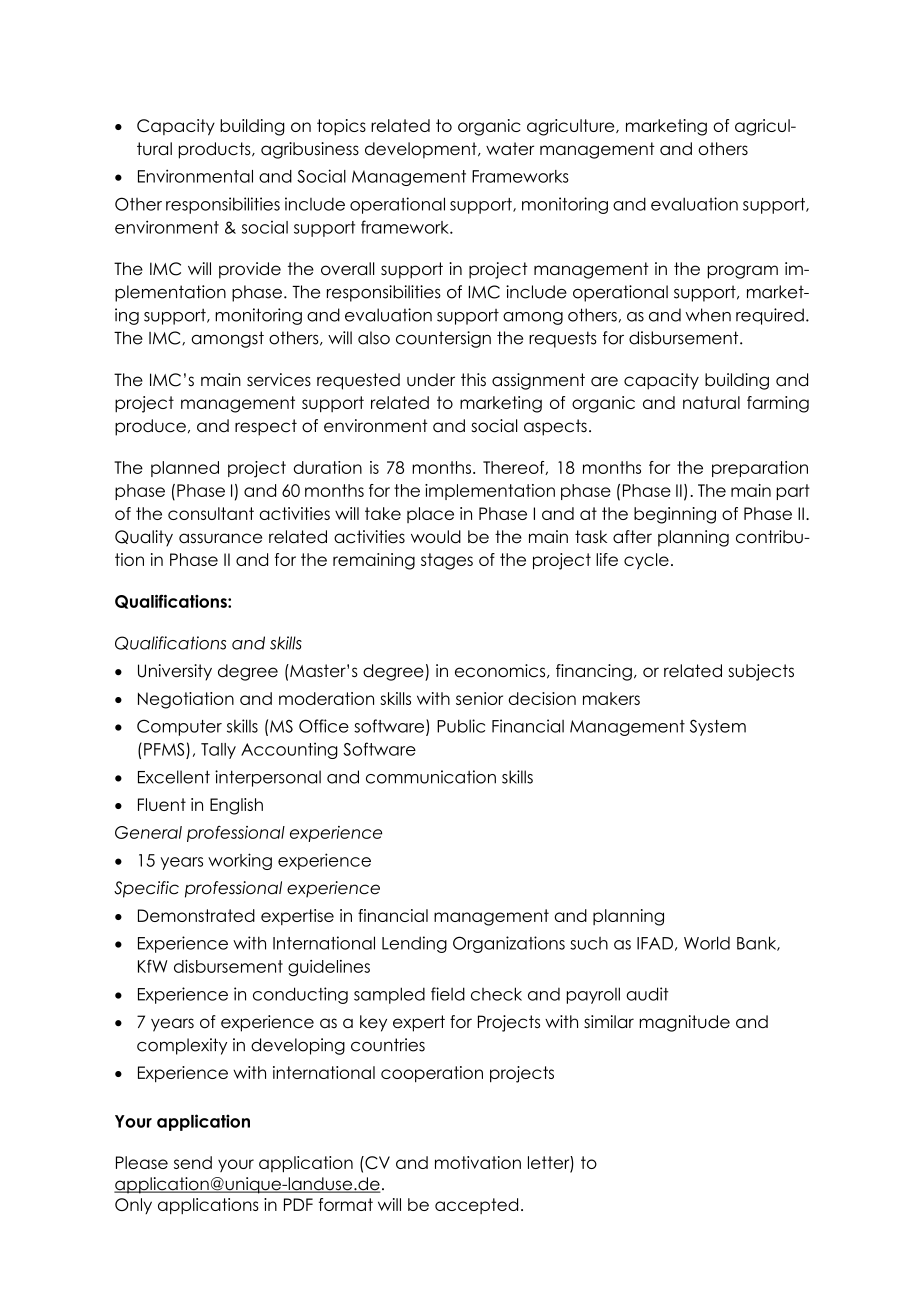  What do you see at coordinates (430, 515) in the screenshot?
I see `place` at bounding box center [430, 515].
